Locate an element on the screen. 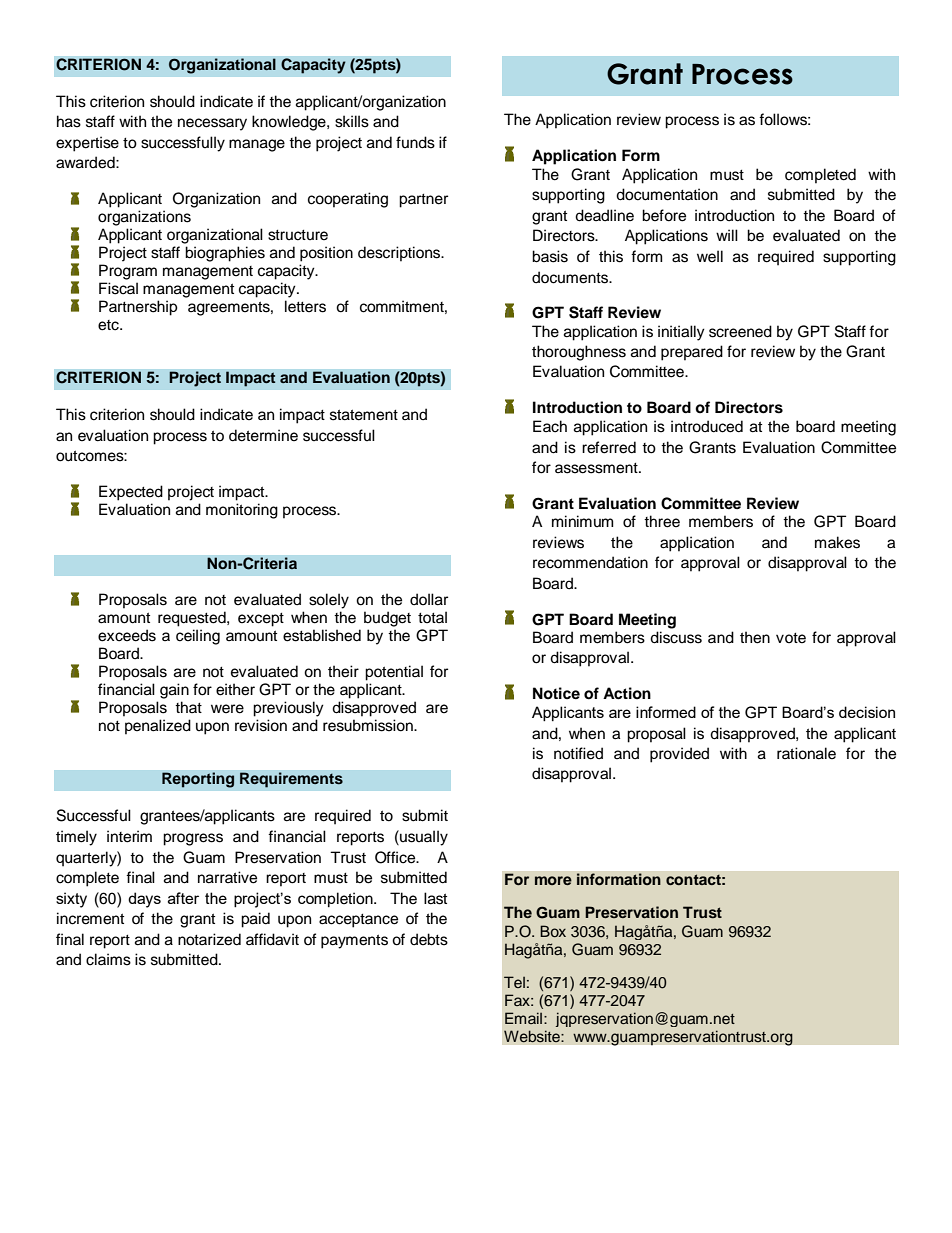  Each is located at coordinates (550, 426).
